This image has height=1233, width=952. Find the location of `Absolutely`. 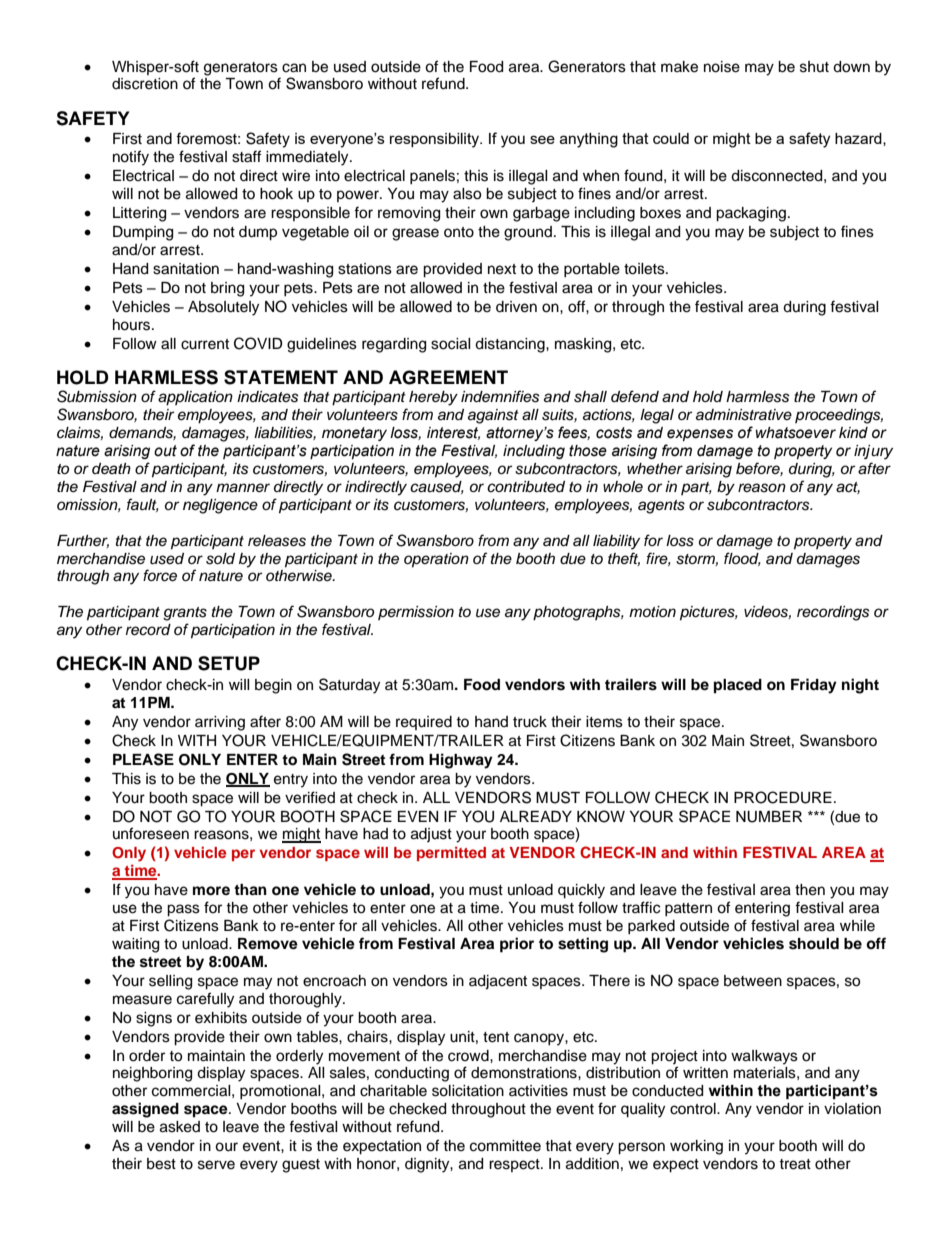

Absolutely is located at coordinates (223, 308).
